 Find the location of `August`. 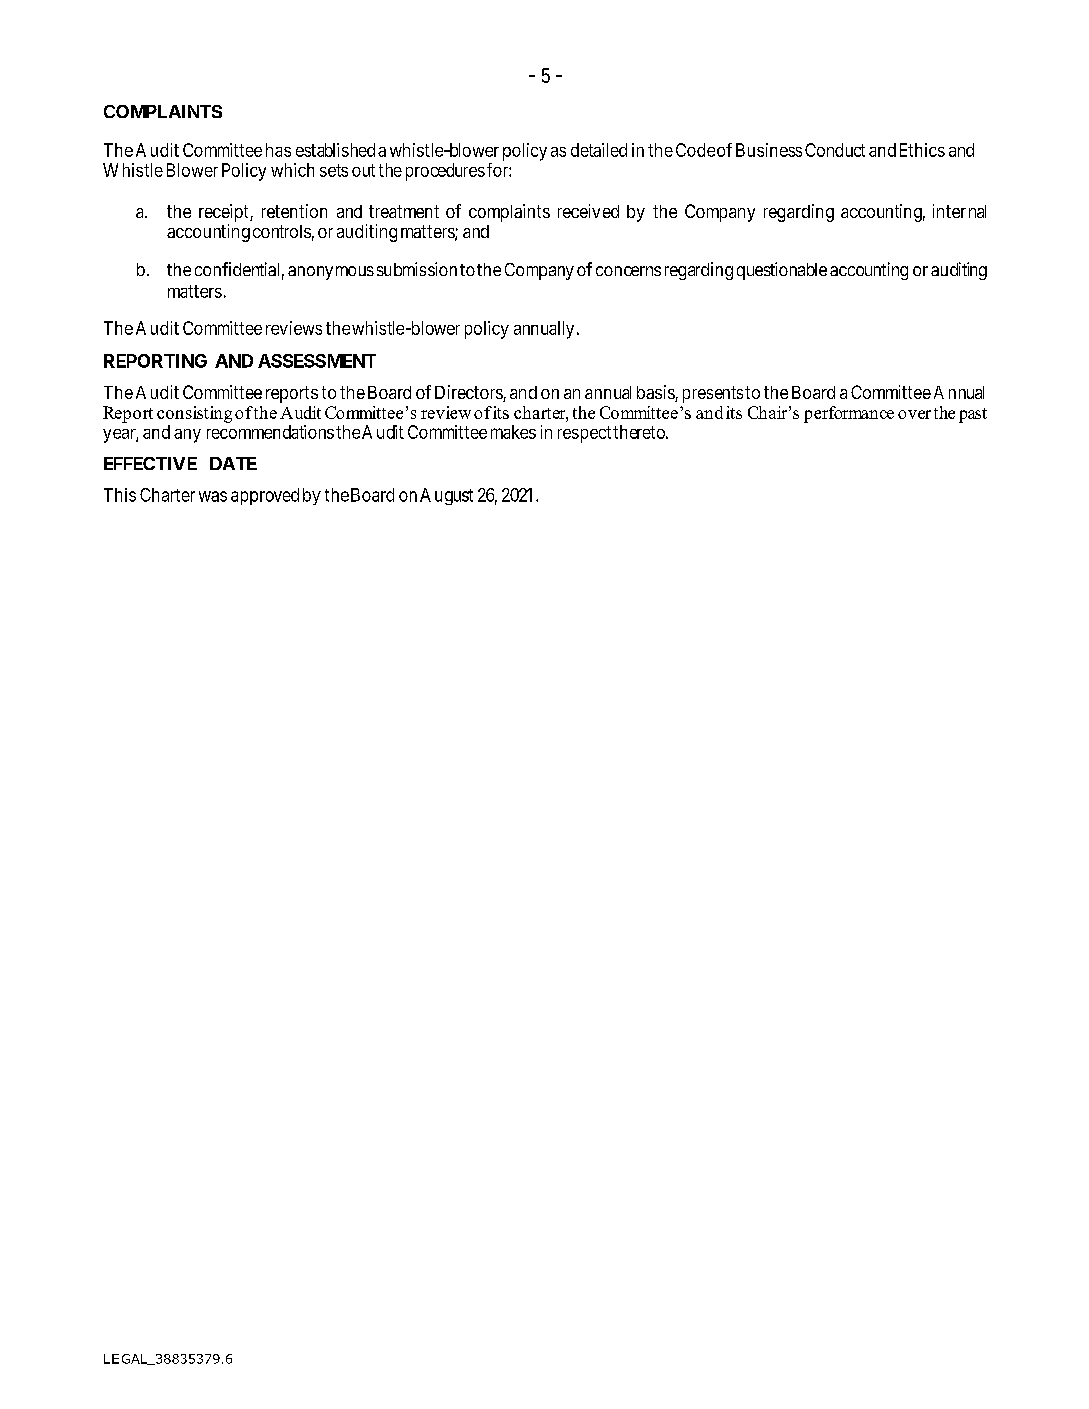

August is located at coordinates (446, 496).
